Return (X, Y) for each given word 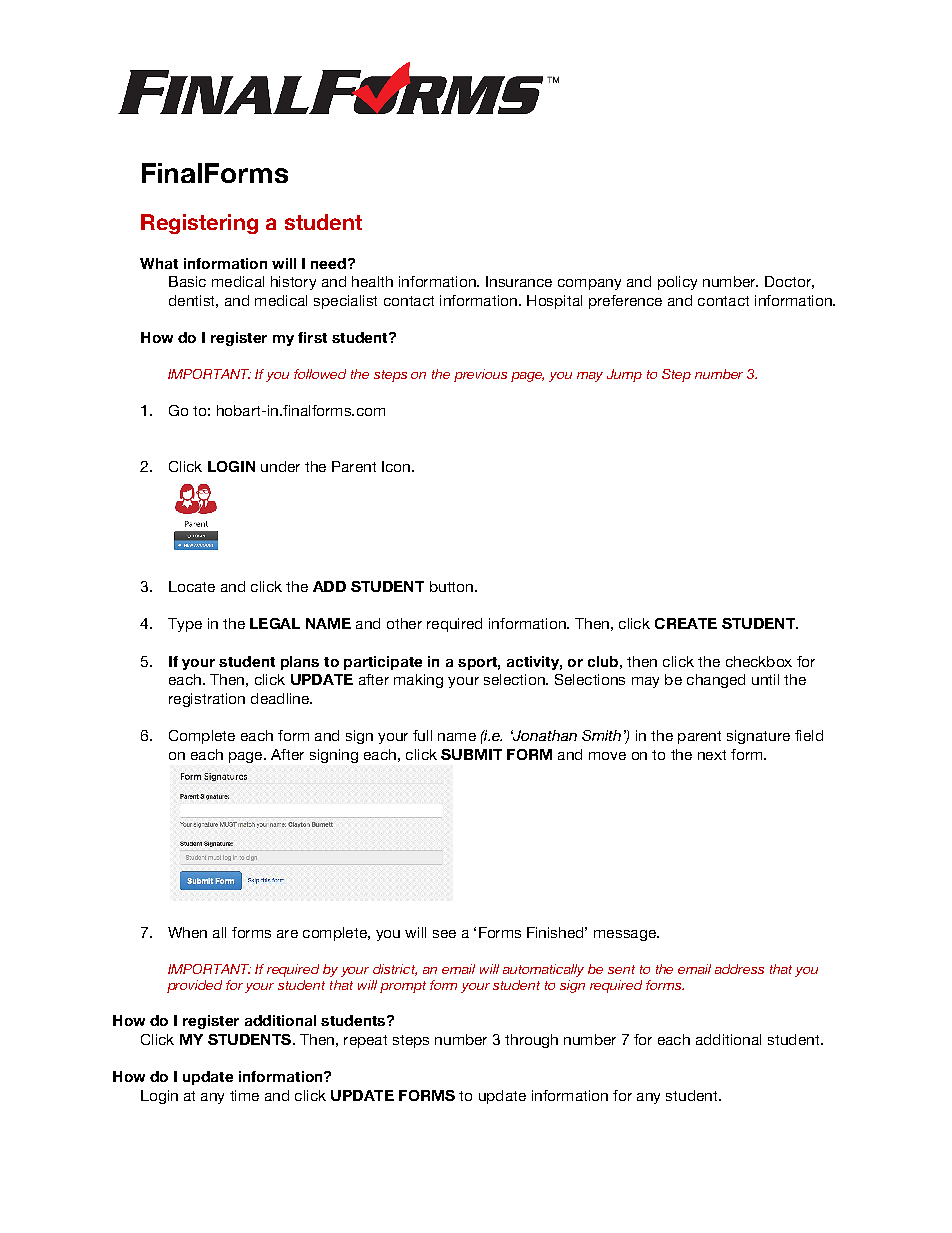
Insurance (519, 281)
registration (207, 700)
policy (677, 283)
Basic (187, 281)
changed (716, 681)
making (418, 681)
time (244, 1095)
